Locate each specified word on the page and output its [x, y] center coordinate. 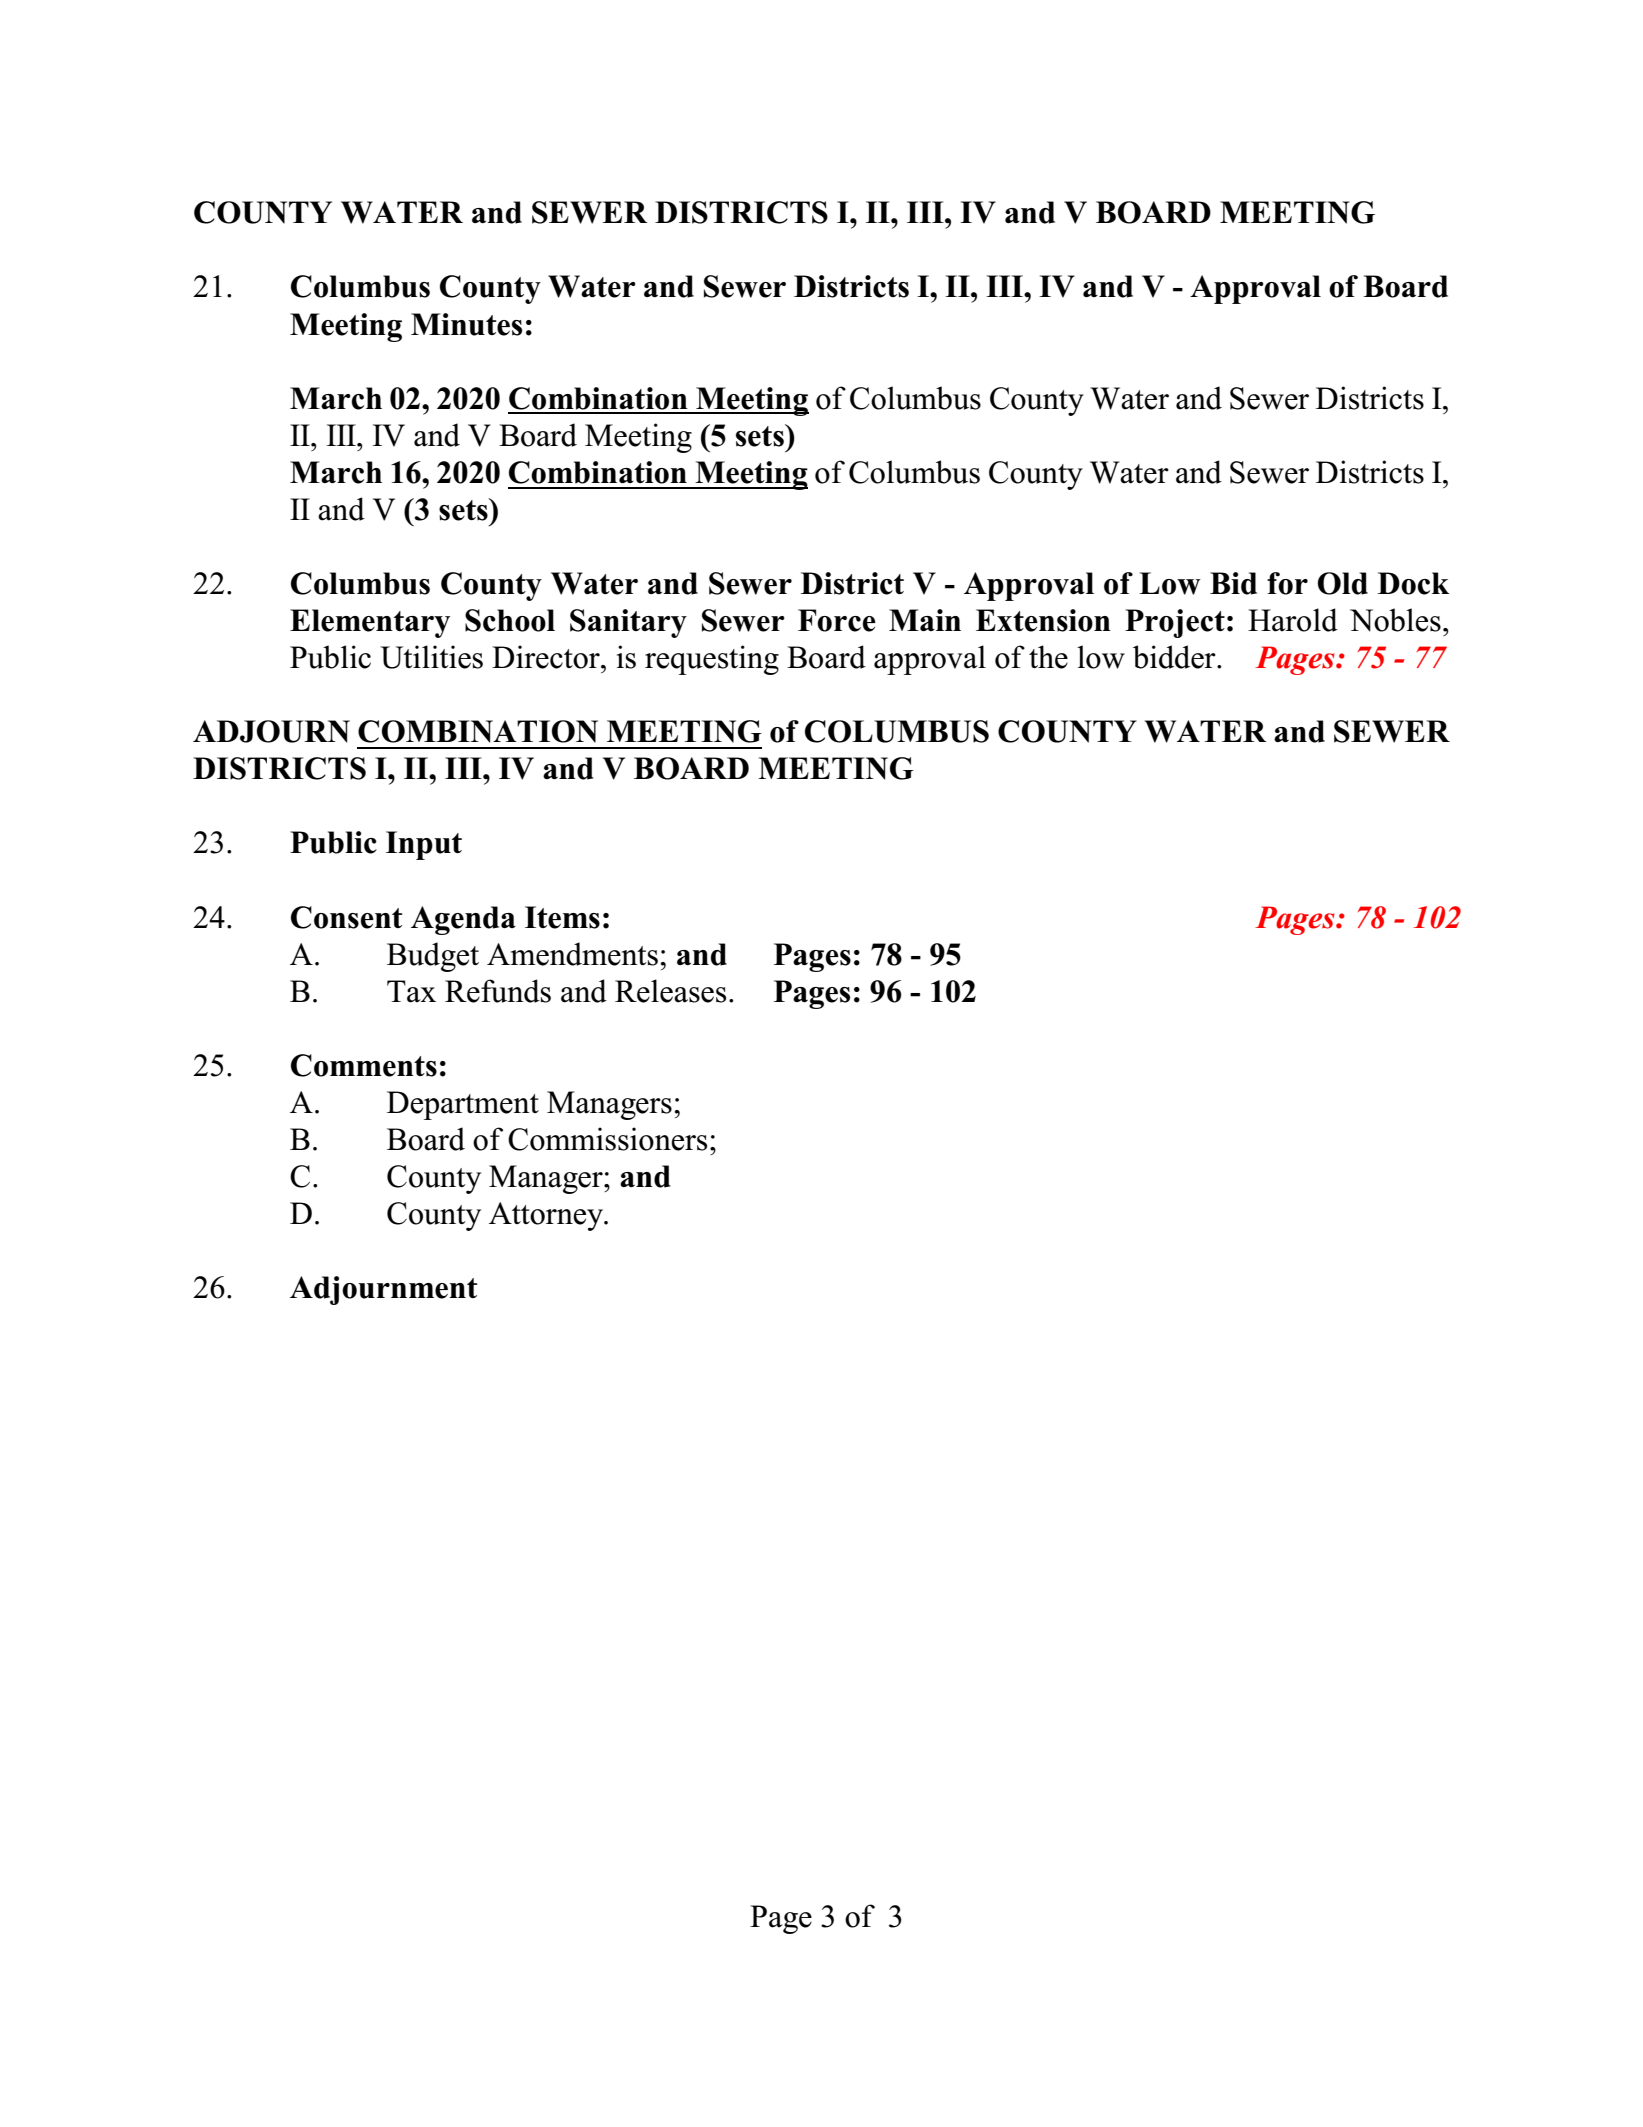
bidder [1175, 657]
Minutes [466, 324]
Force [837, 620]
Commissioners [607, 1139]
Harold [1293, 620]
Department [463, 1105]
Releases [670, 991]
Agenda [463, 920]
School [510, 620]
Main [925, 620]
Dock [1414, 583]
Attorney [547, 1216]
